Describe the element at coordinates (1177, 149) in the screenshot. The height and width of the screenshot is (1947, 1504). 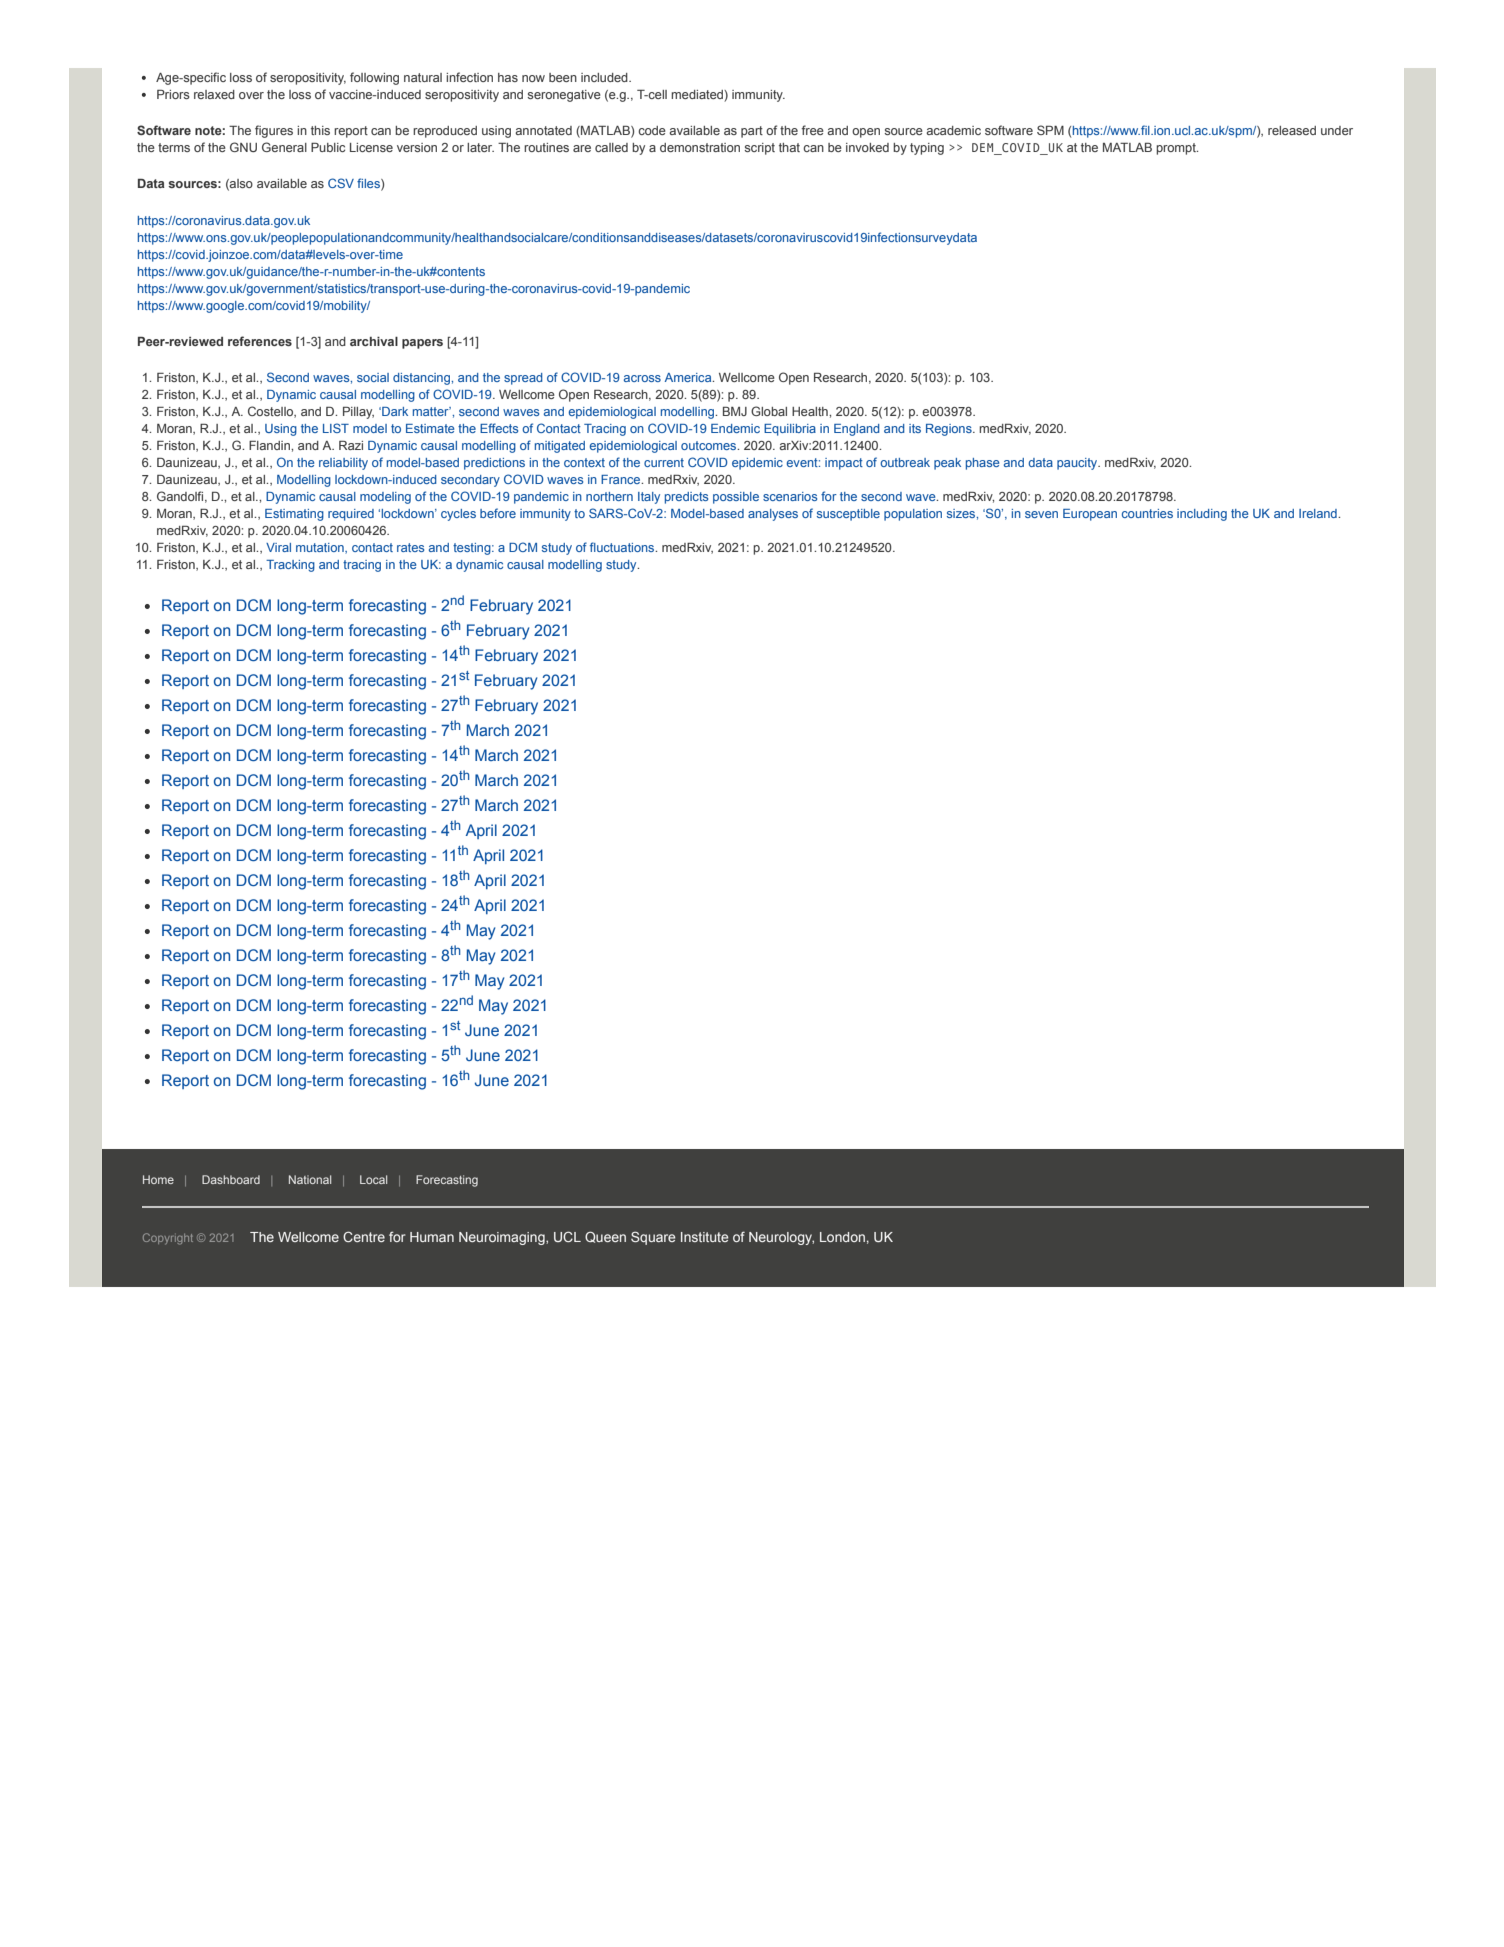
I see `prompt` at that location.
